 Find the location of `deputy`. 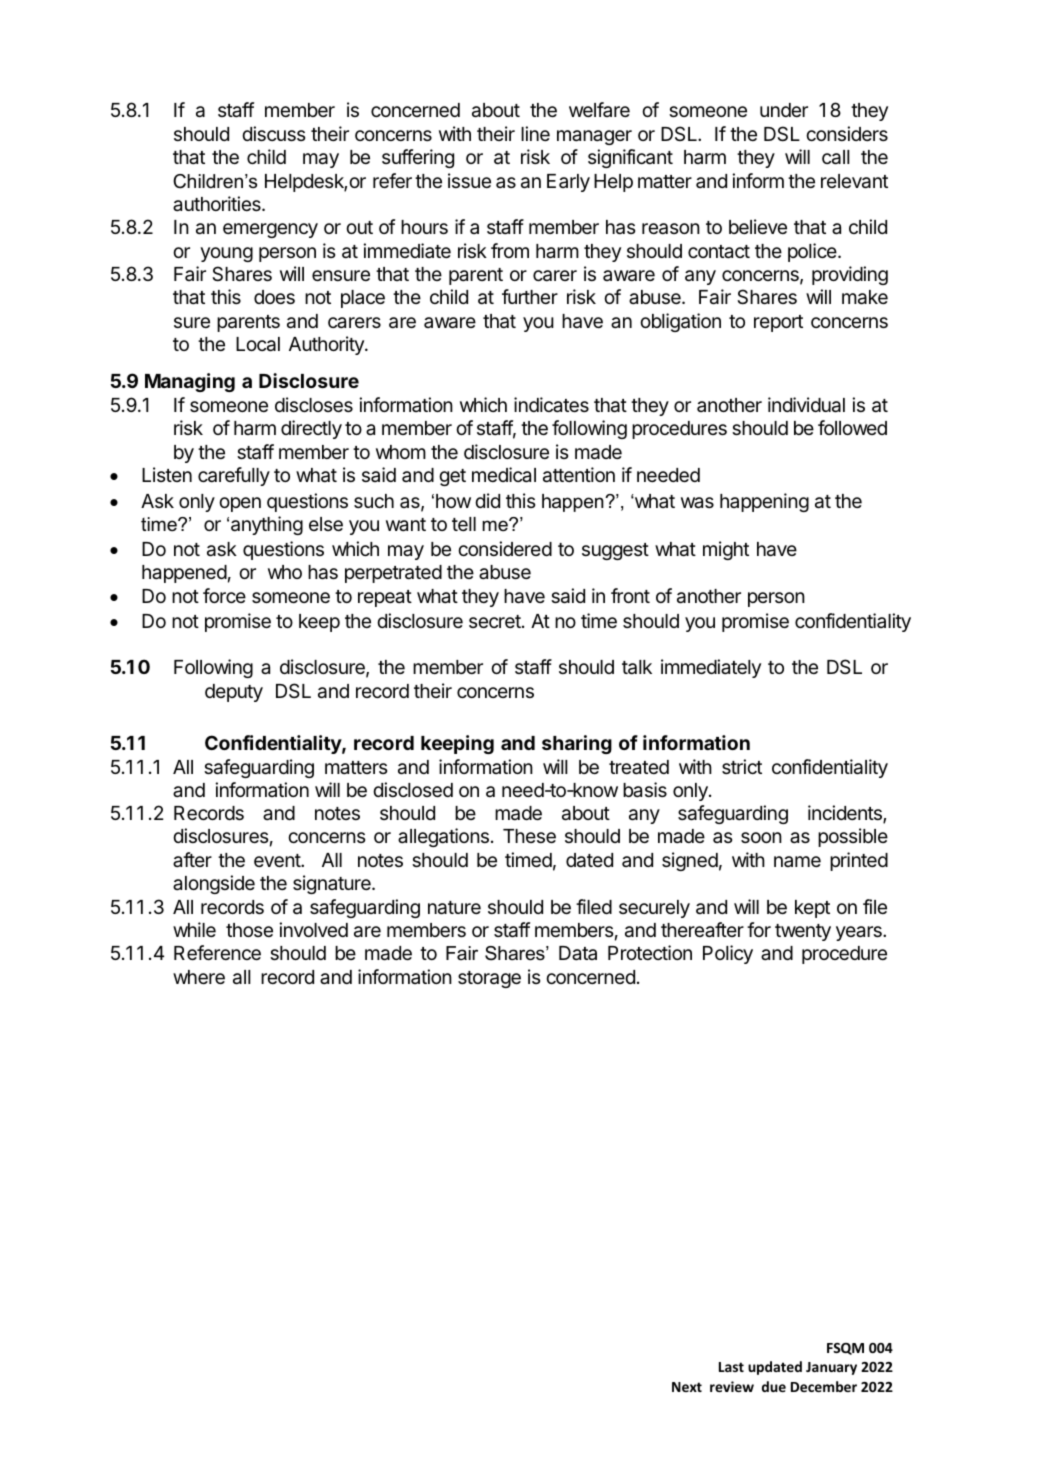

deputy is located at coordinates (234, 693).
